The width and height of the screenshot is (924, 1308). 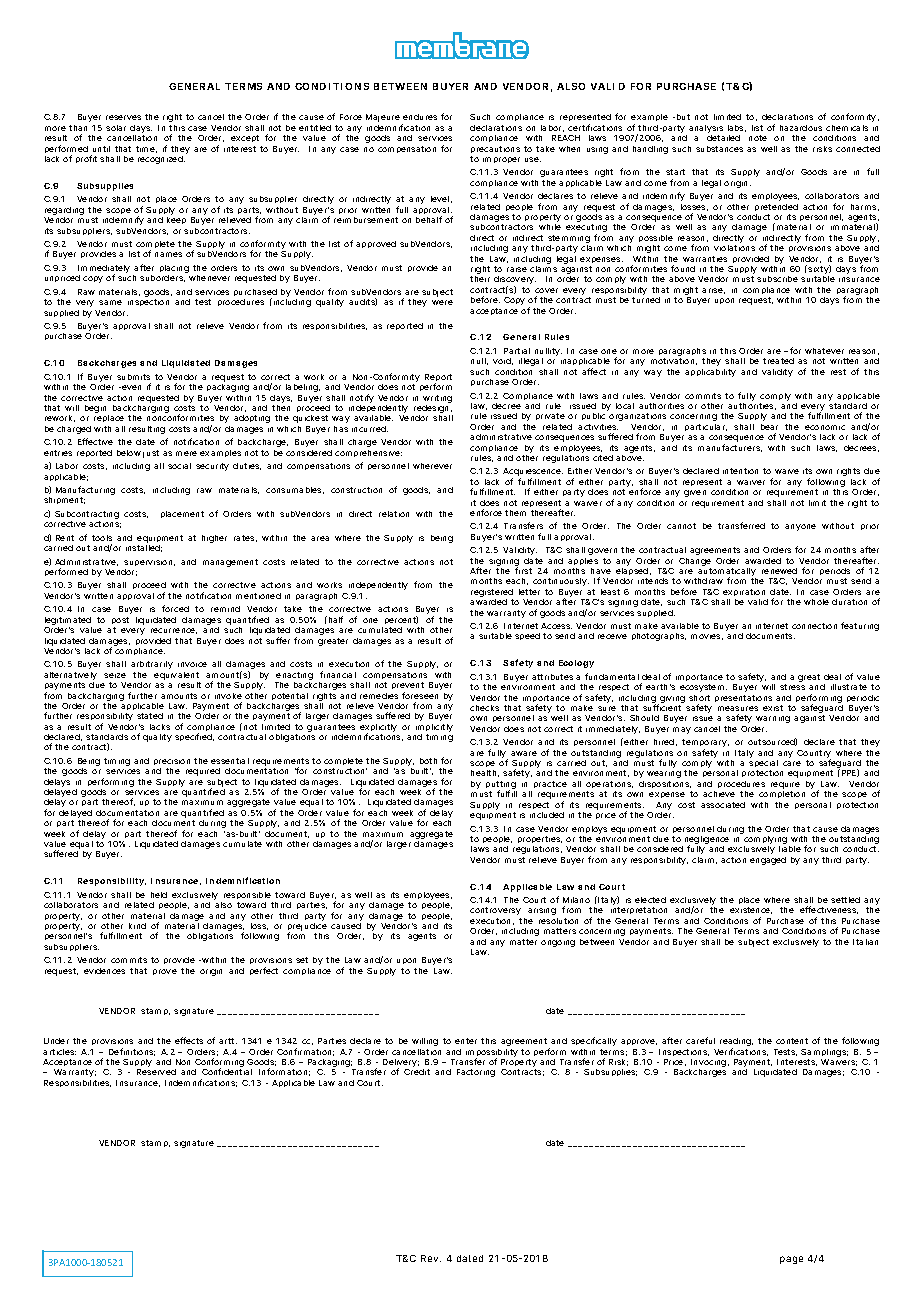 I want to click on precautions, so click(x=495, y=149).
